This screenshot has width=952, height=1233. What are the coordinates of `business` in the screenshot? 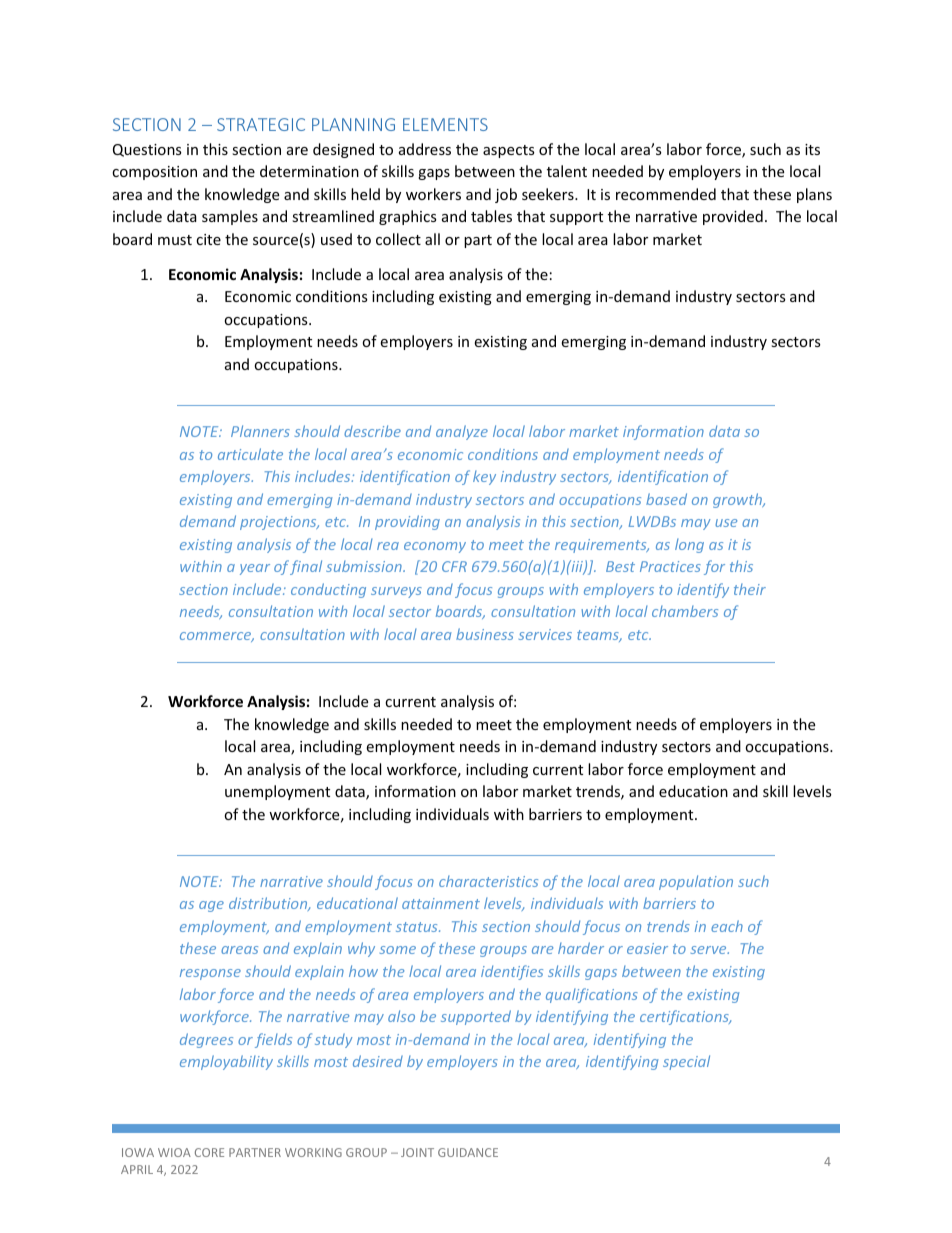 It's located at (485, 634).
